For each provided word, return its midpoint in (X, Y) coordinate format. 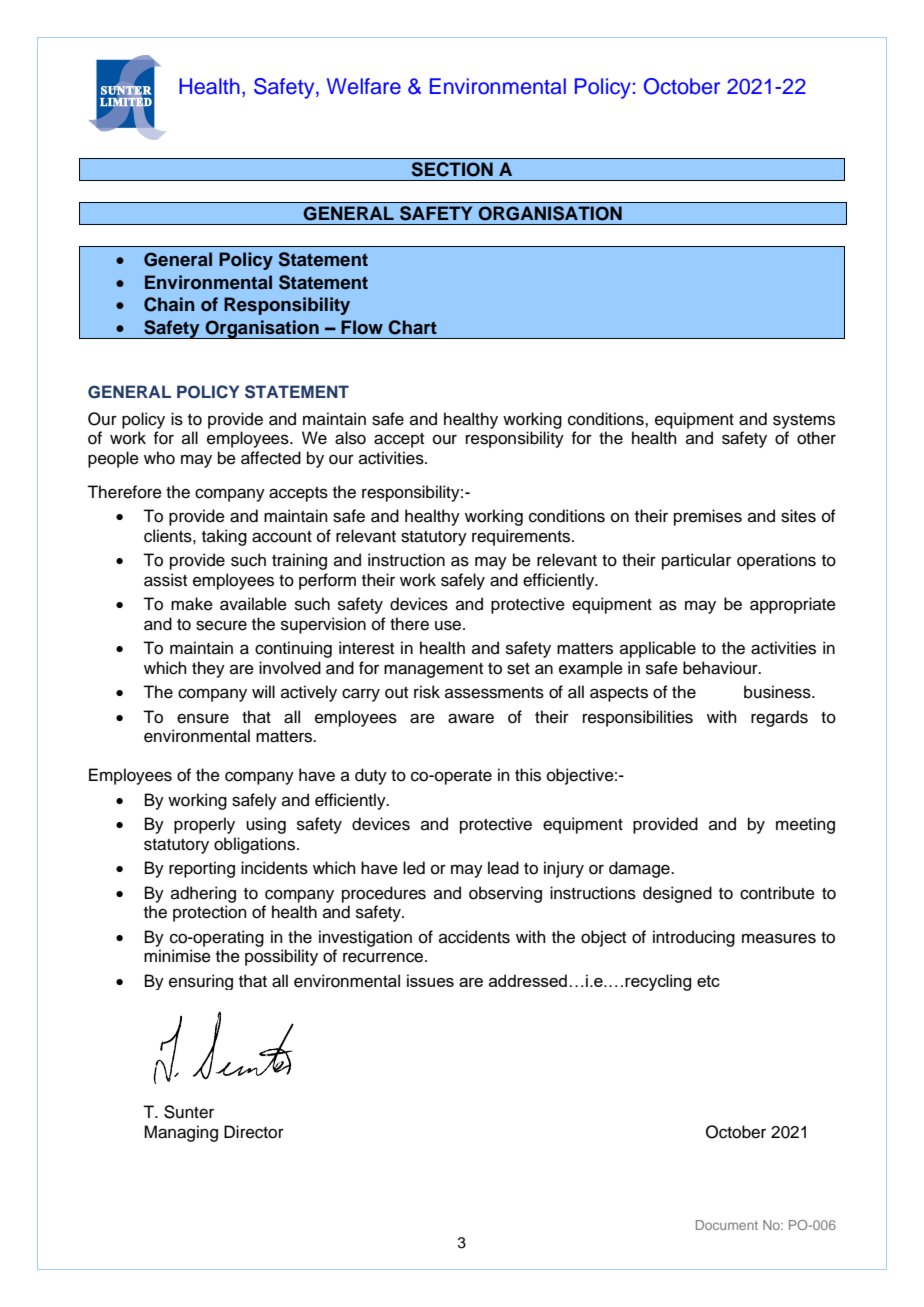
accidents (474, 937)
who (159, 458)
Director (254, 1132)
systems (804, 421)
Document (727, 1225)
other (816, 438)
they (208, 669)
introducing (694, 938)
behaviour (721, 668)
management (433, 670)
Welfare (364, 86)
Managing (181, 1133)
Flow (362, 327)
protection (210, 913)
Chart (412, 327)
